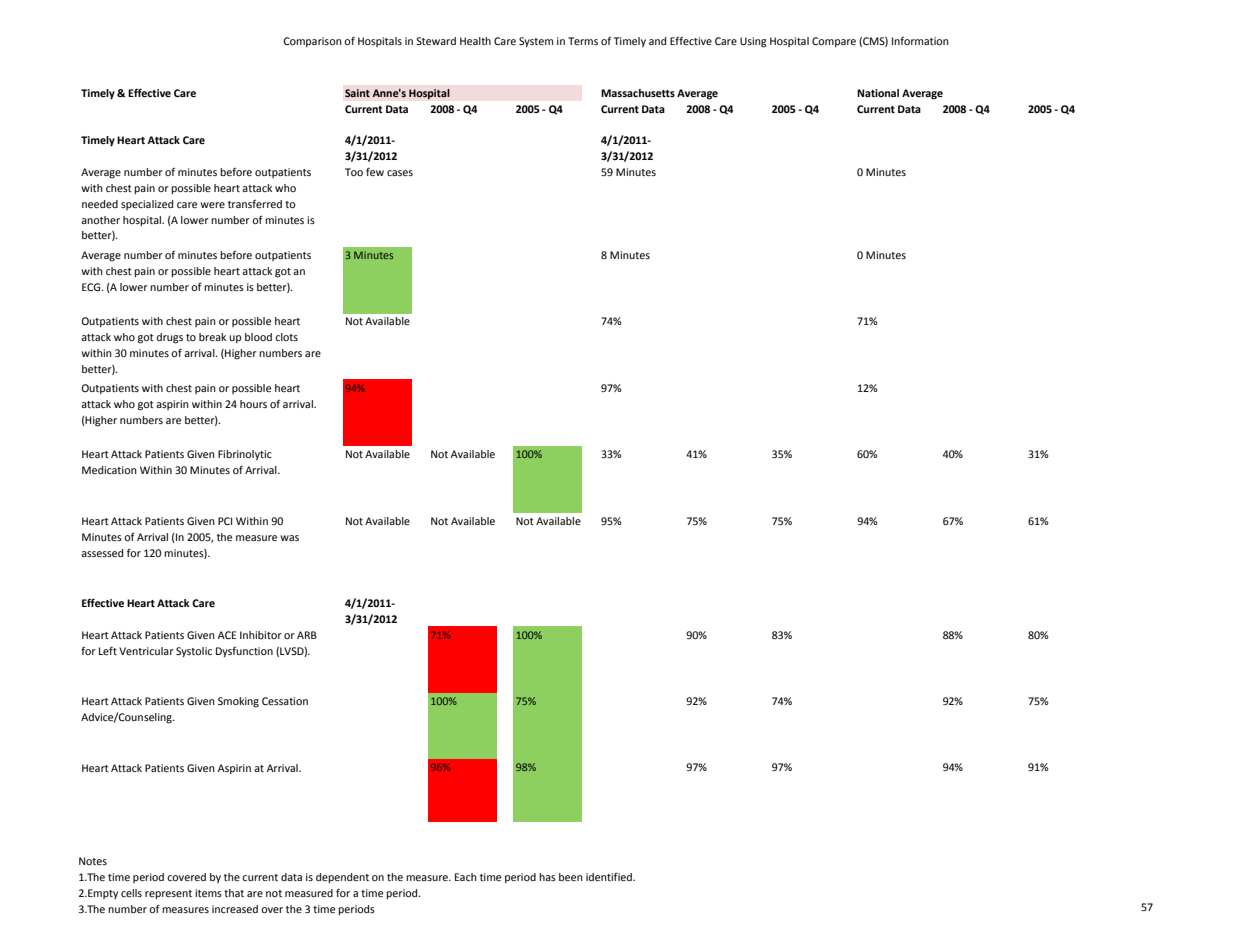 The image size is (1233, 952). Describe the element at coordinates (536, 42) in the screenshot. I see `System` at that location.
